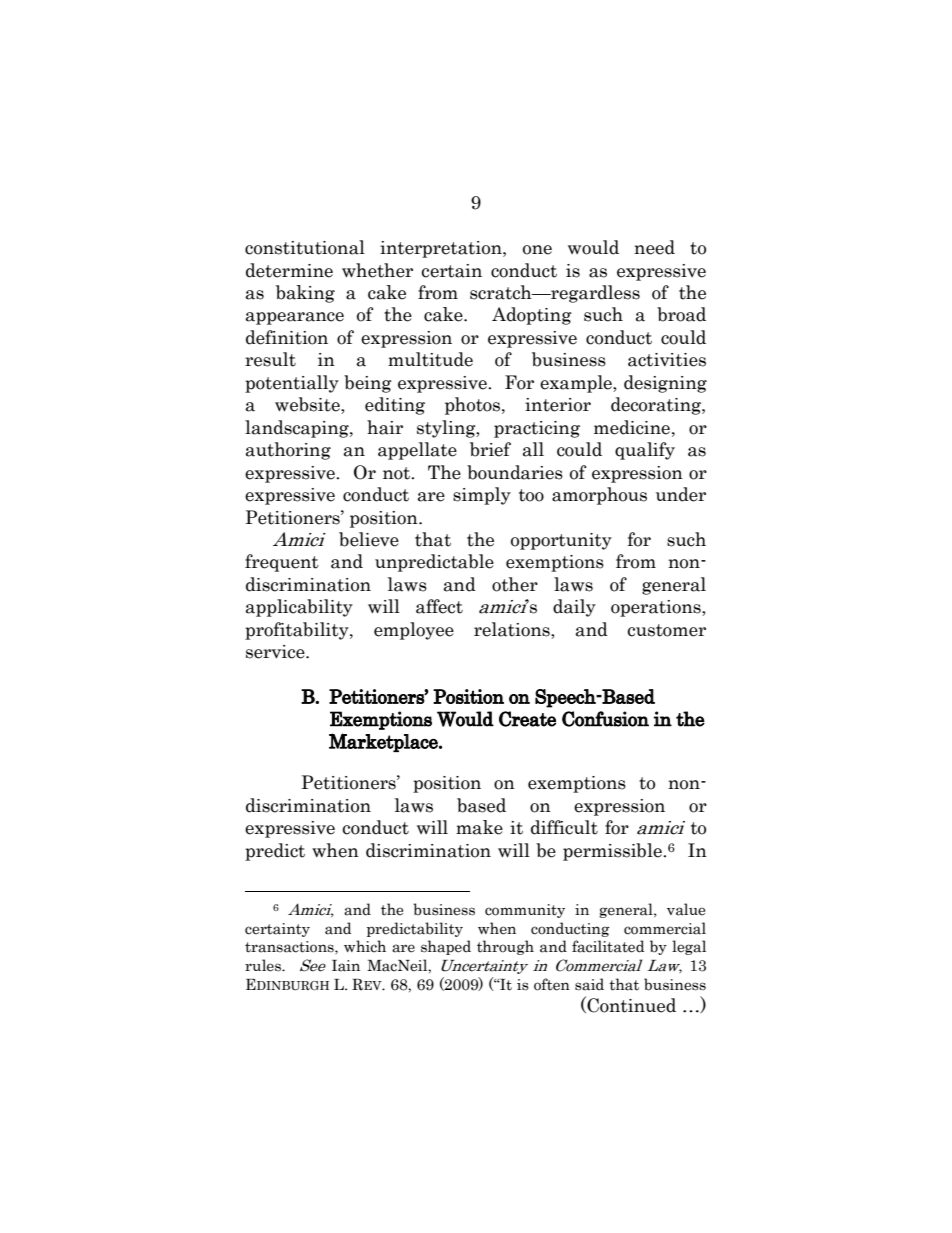  Describe the element at coordinates (289, 270) in the screenshot. I see `determine` at that location.
